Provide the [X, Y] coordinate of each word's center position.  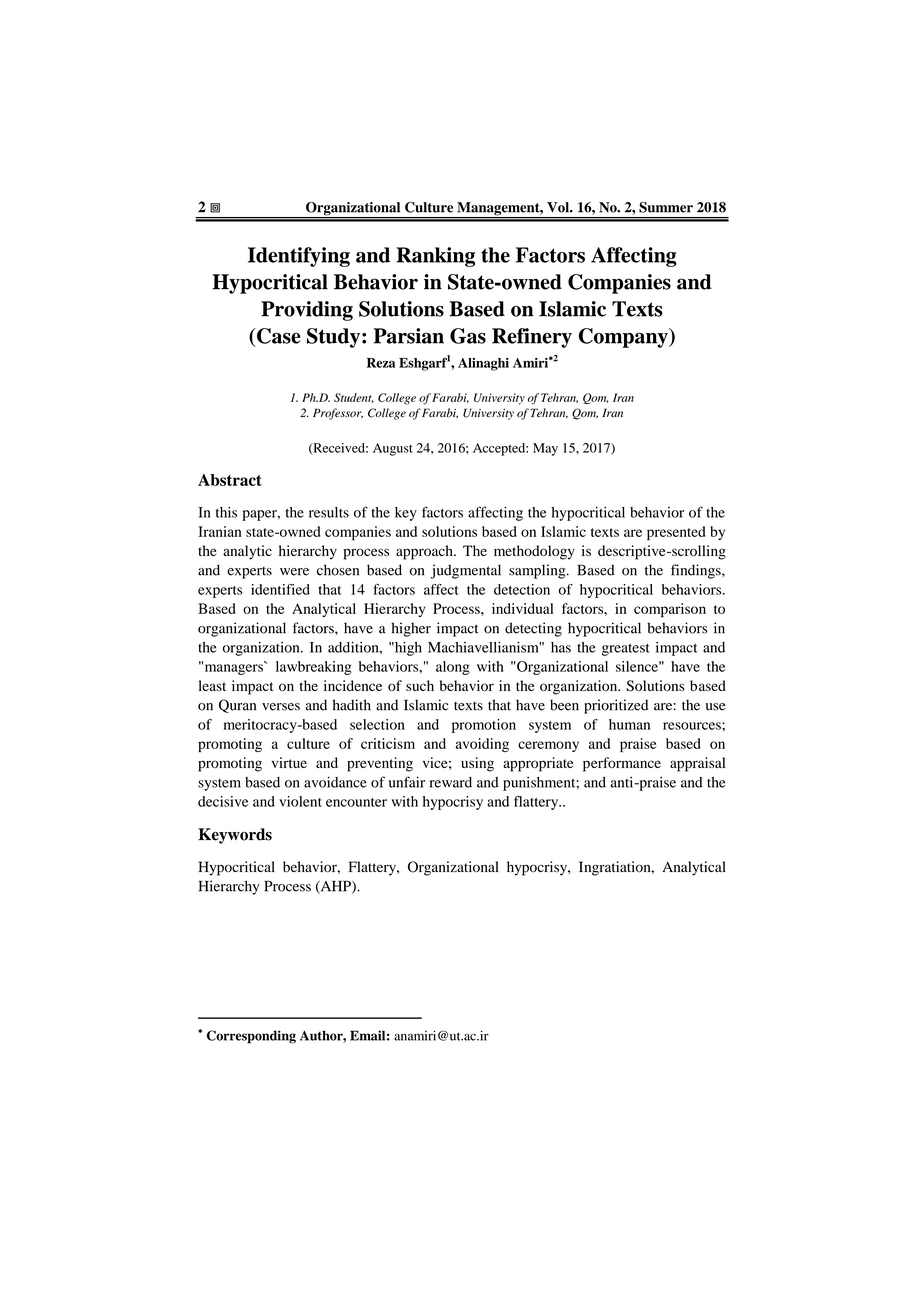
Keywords [235, 836]
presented [676, 533]
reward [451, 782]
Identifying [299, 257]
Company [624, 338]
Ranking [435, 257]
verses [281, 707]
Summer [666, 207]
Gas [468, 336]
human [629, 724]
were [294, 572]
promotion [484, 726]
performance [622, 764]
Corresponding [251, 1037]
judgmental [466, 571]
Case [278, 336]
